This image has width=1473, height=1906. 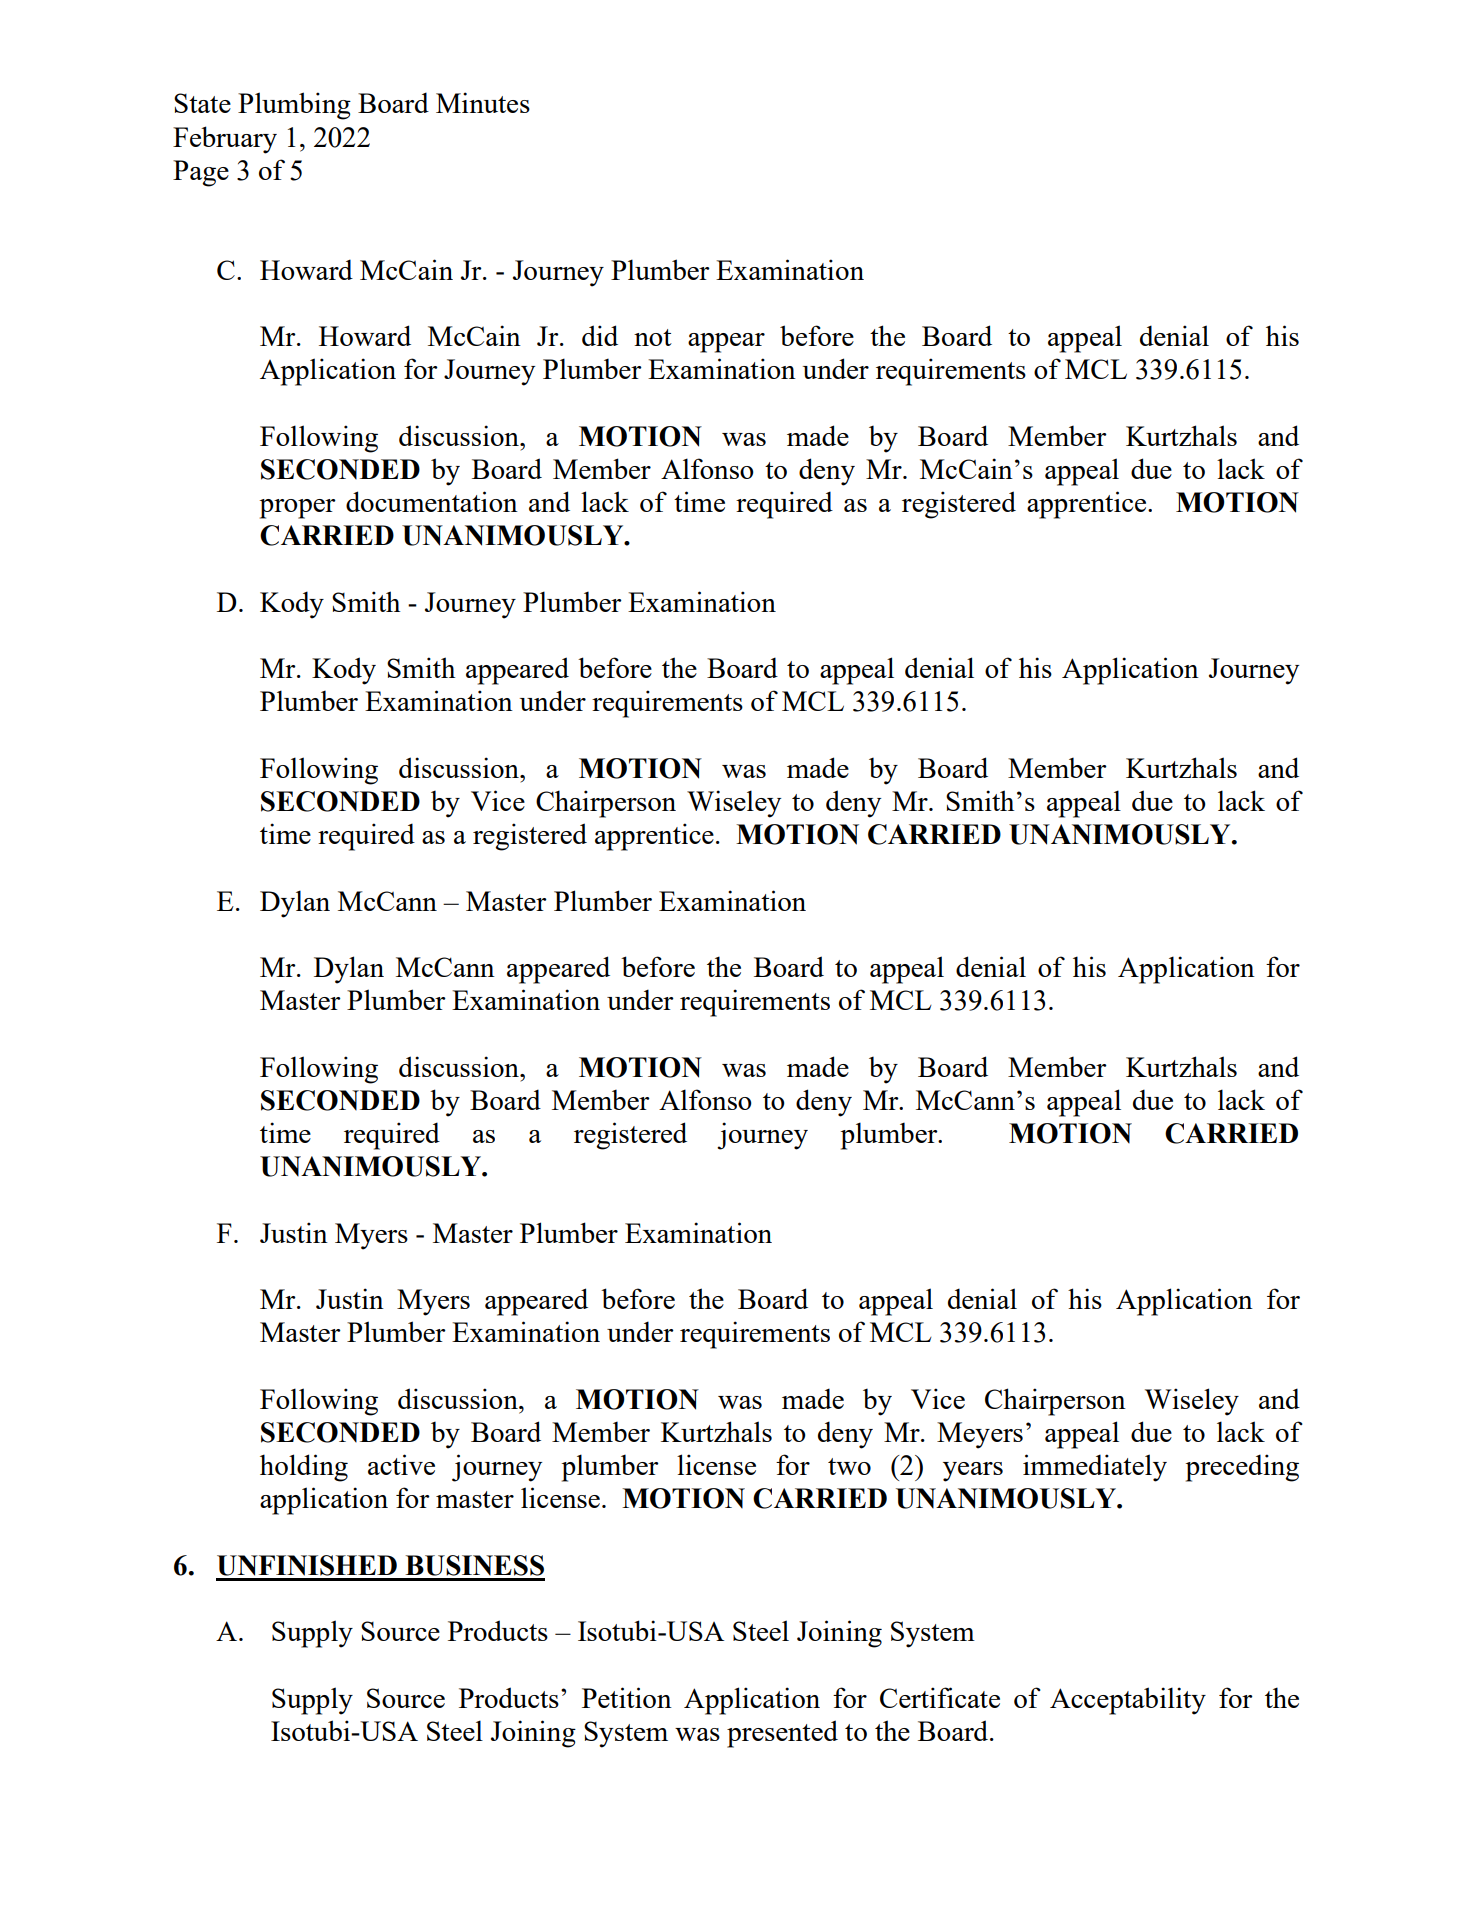 I want to click on preceding, so click(x=1242, y=1468).
